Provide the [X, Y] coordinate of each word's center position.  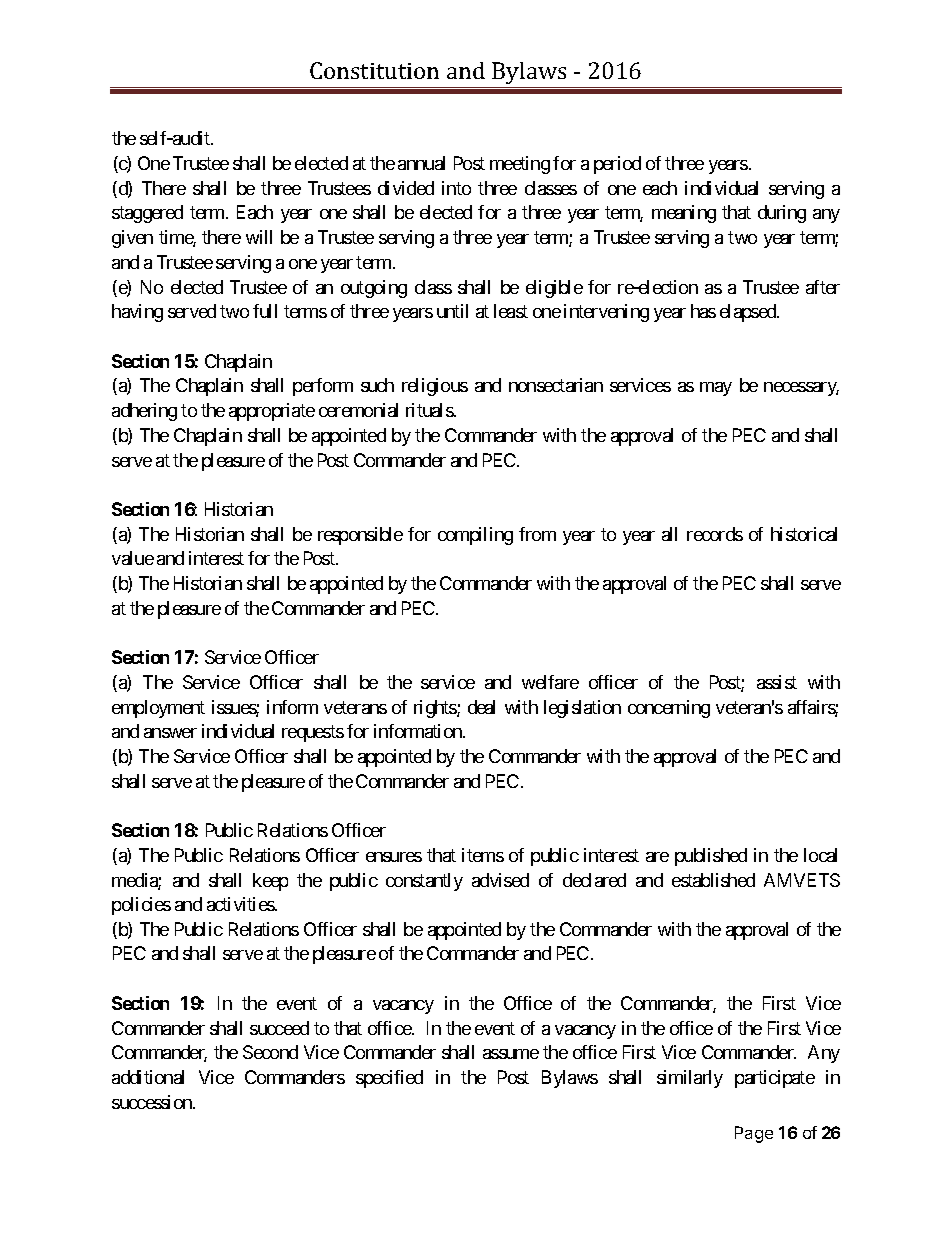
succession [153, 1102]
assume [511, 1054]
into [456, 188]
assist [777, 682]
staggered [147, 214]
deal [481, 707]
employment [158, 709]
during [782, 214]
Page [754, 1134]
